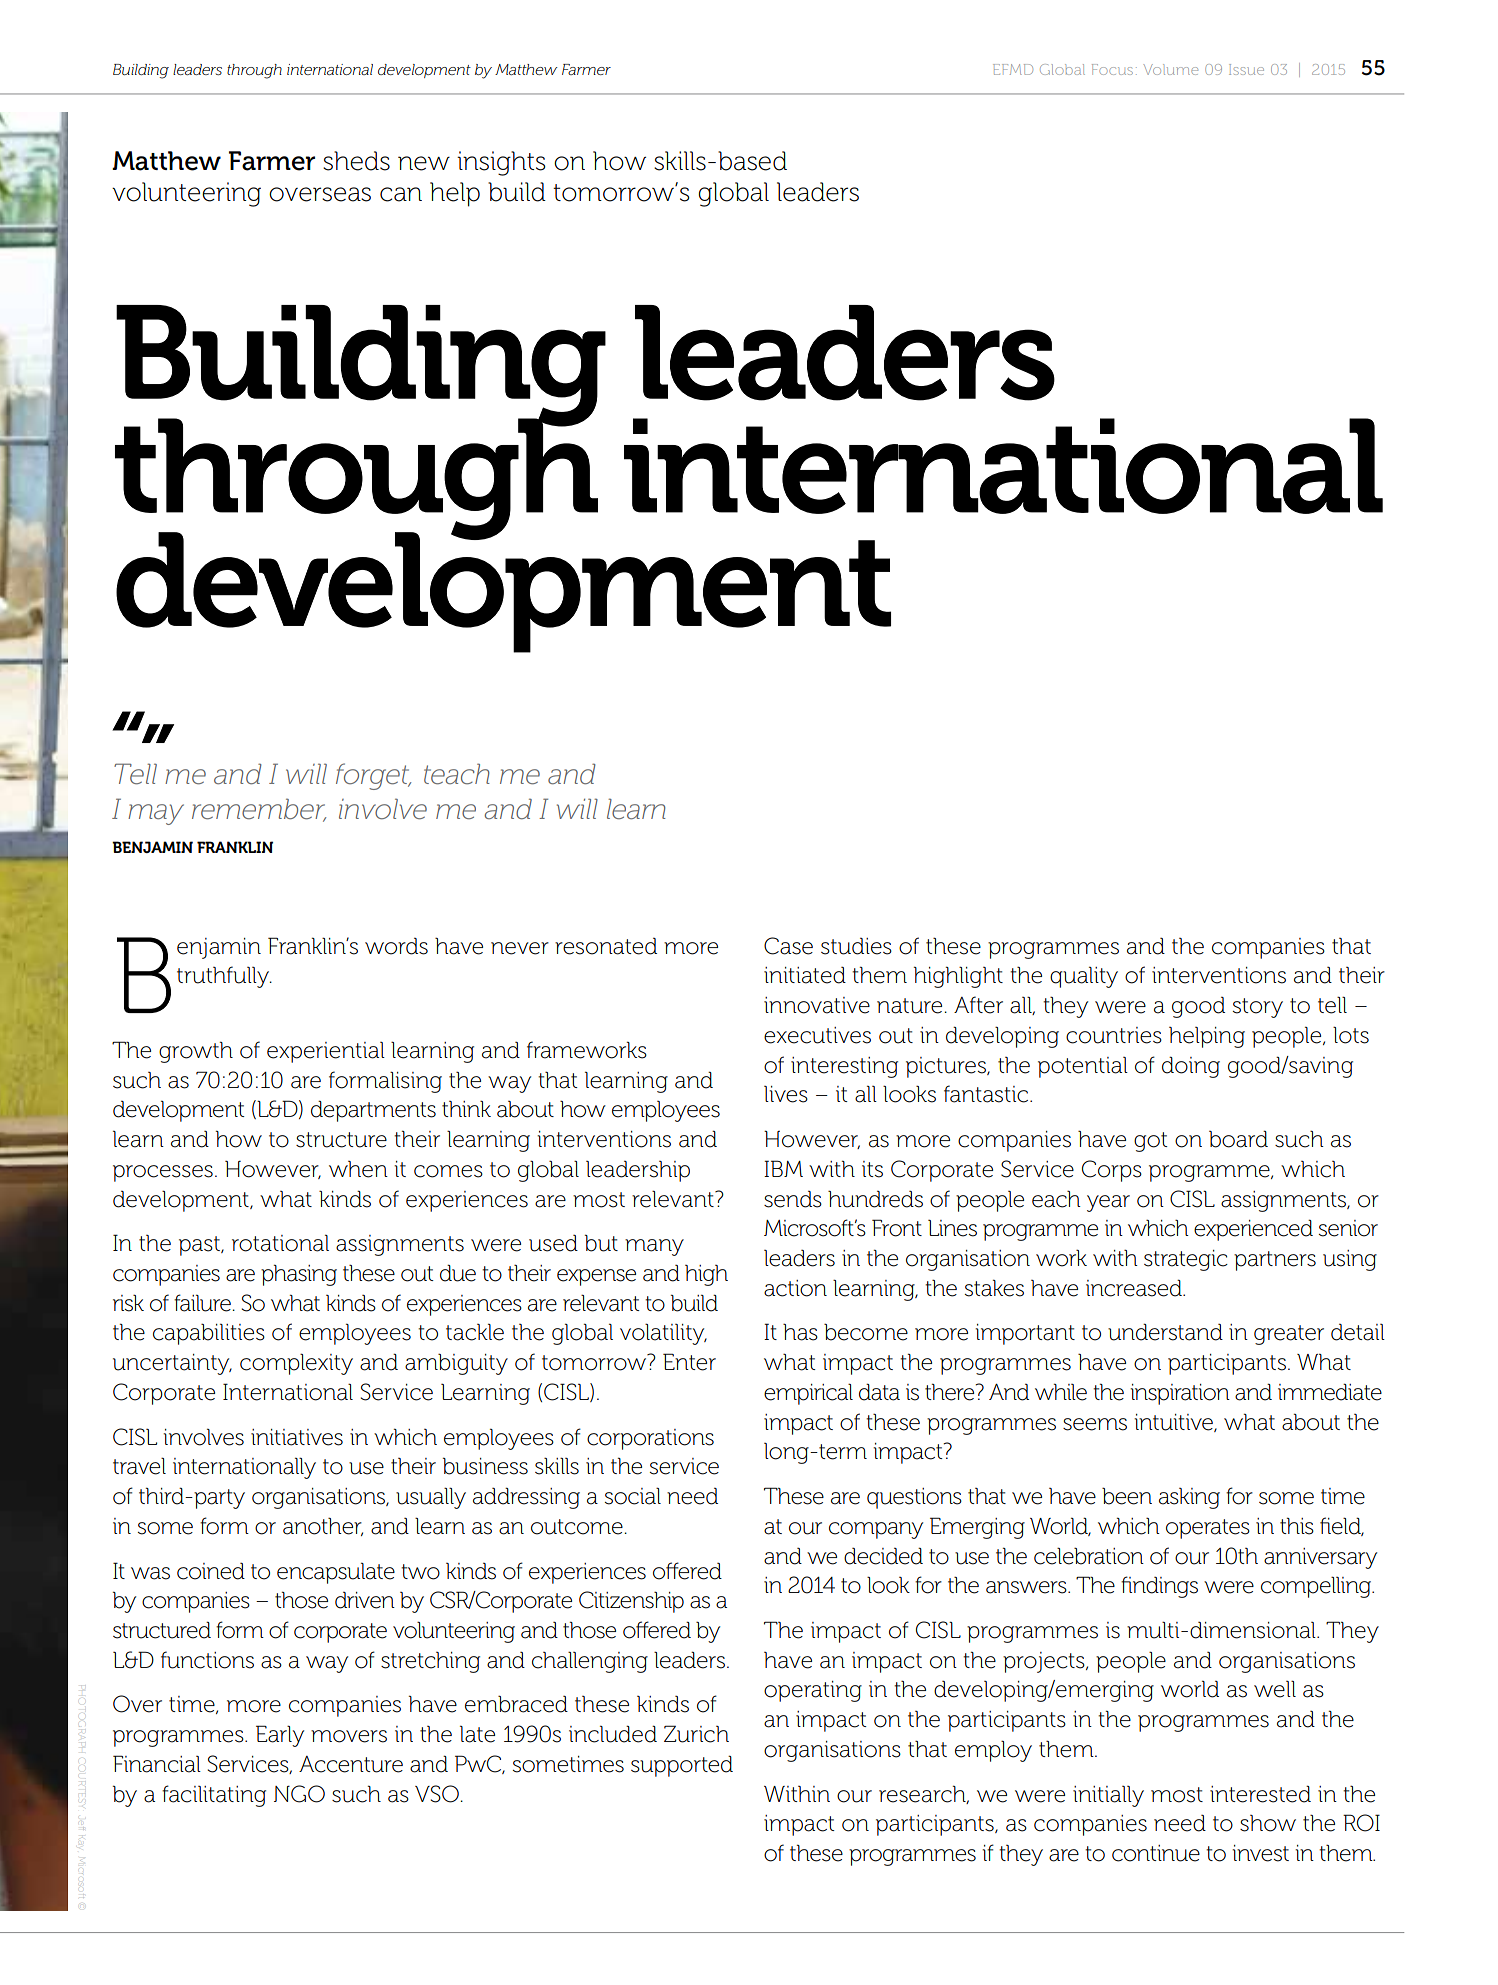 This screenshot has width=1498, height=1985. What do you see at coordinates (1189, 1498) in the screenshot?
I see `asking` at bounding box center [1189, 1498].
